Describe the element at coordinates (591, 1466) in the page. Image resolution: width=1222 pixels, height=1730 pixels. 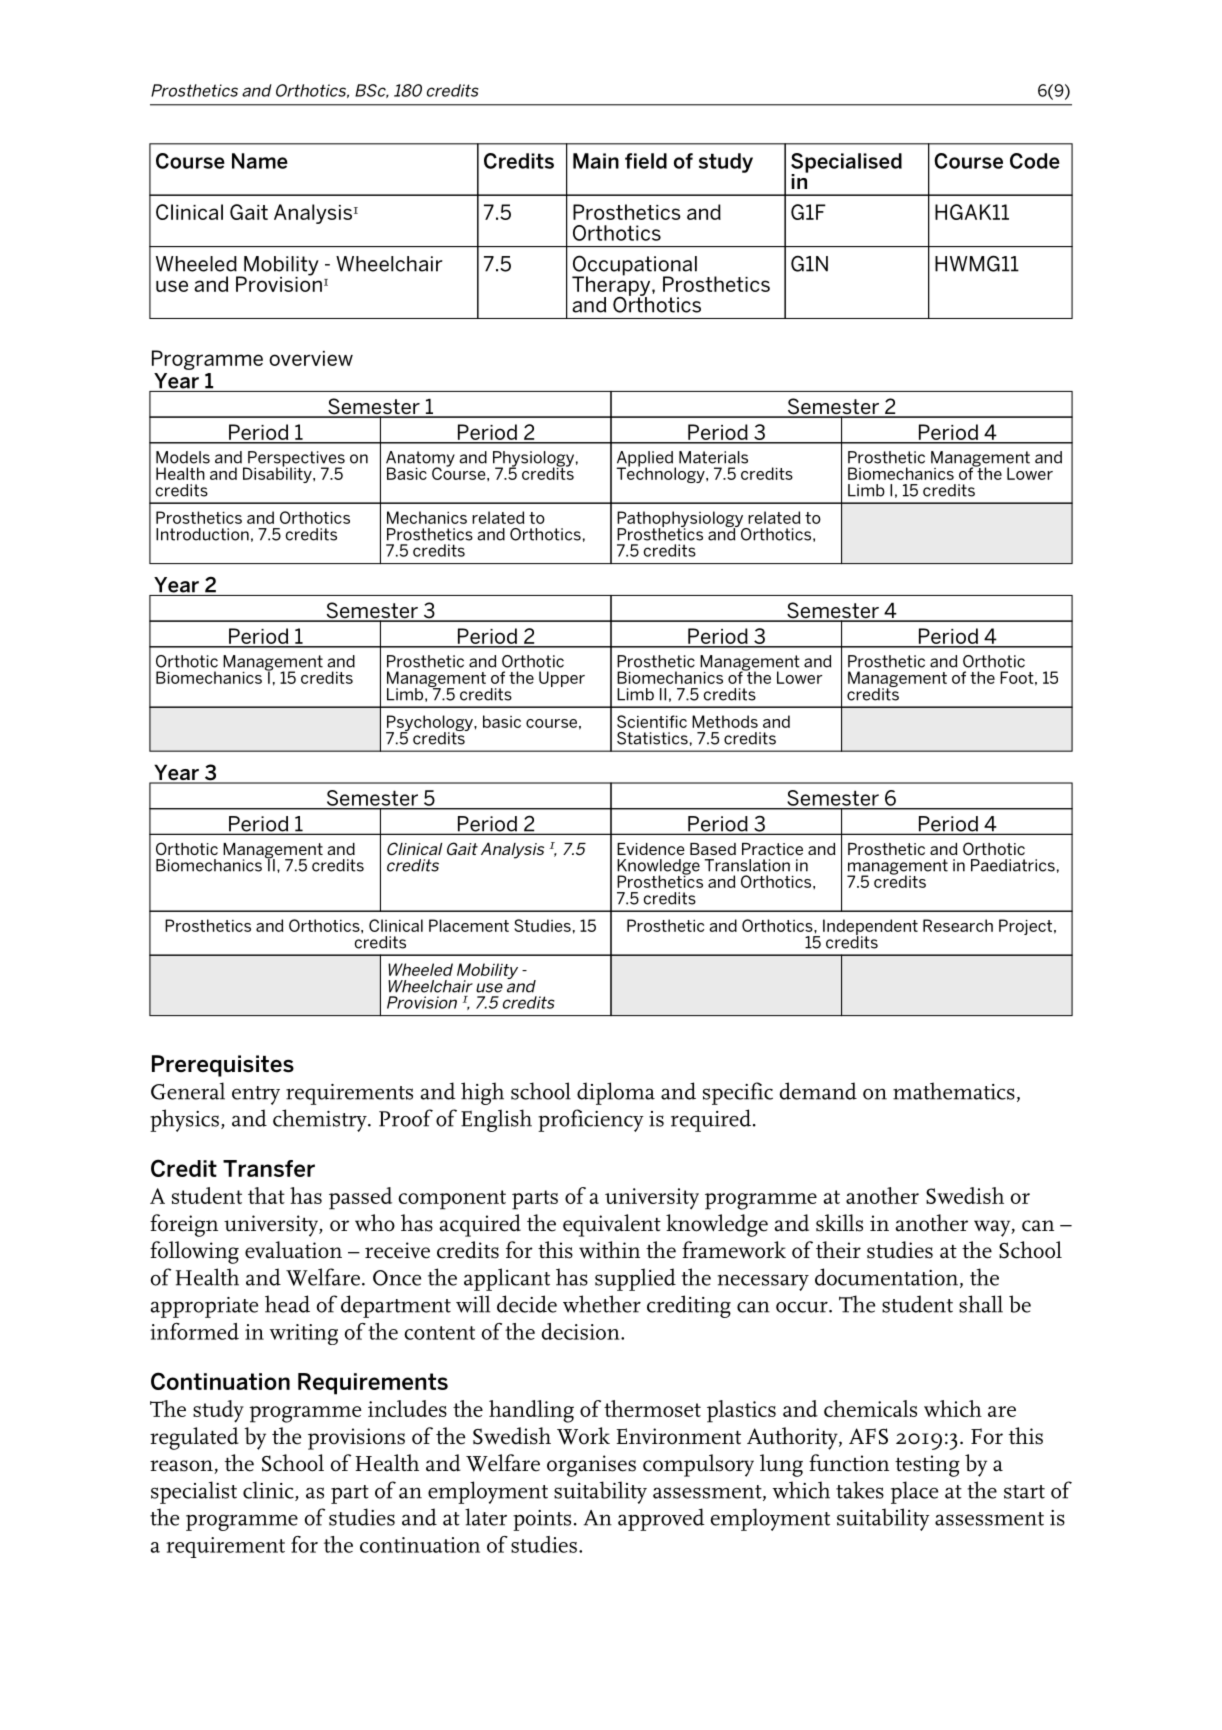
I see `organises` at that location.
